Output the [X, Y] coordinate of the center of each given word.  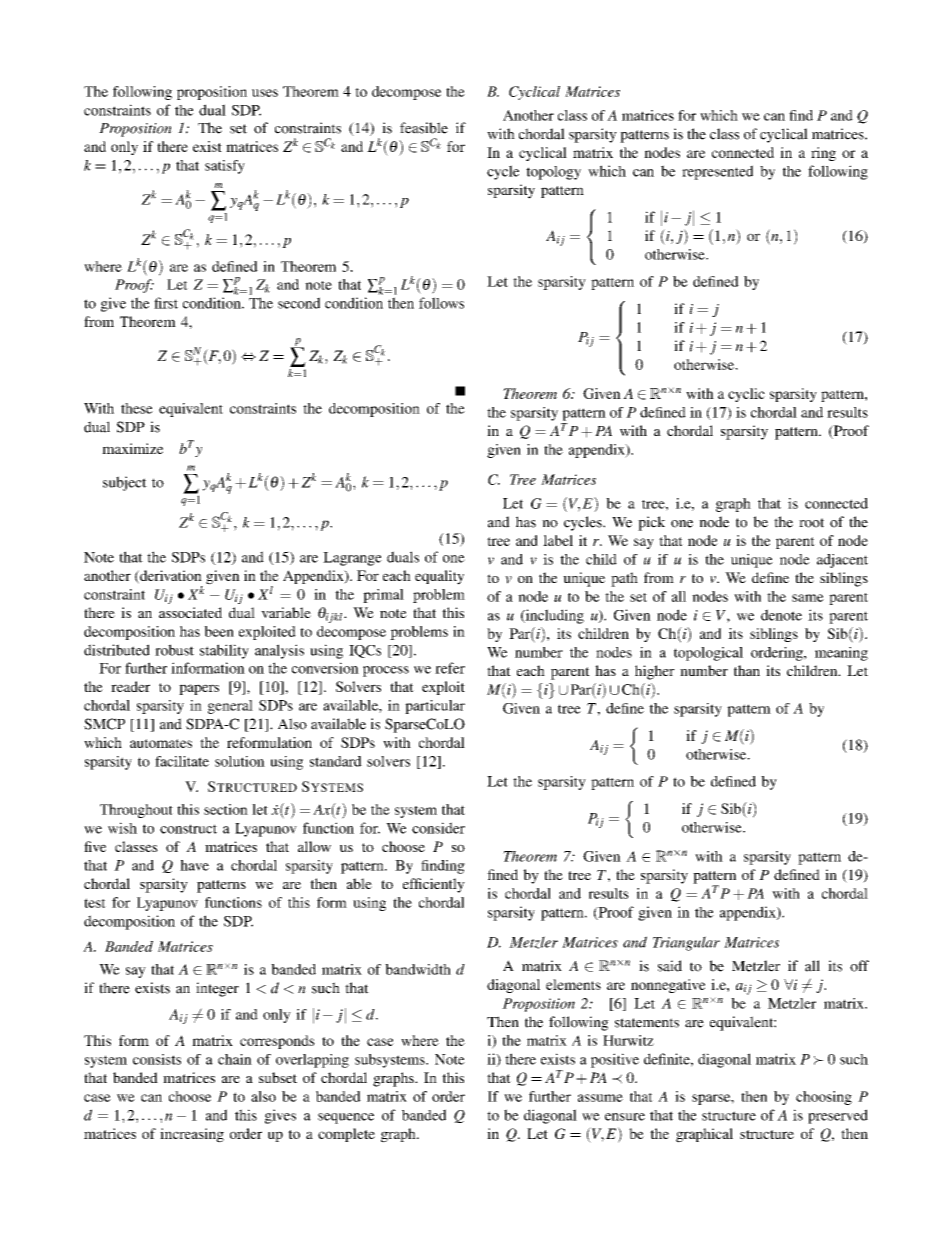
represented [717, 172]
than [747, 670]
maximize [132, 448]
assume [600, 1098]
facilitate [182, 761]
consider [438, 828]
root [811, 523]
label [558, 540]
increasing [192, 1135]
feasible [424, 128]
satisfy [225, 167]
